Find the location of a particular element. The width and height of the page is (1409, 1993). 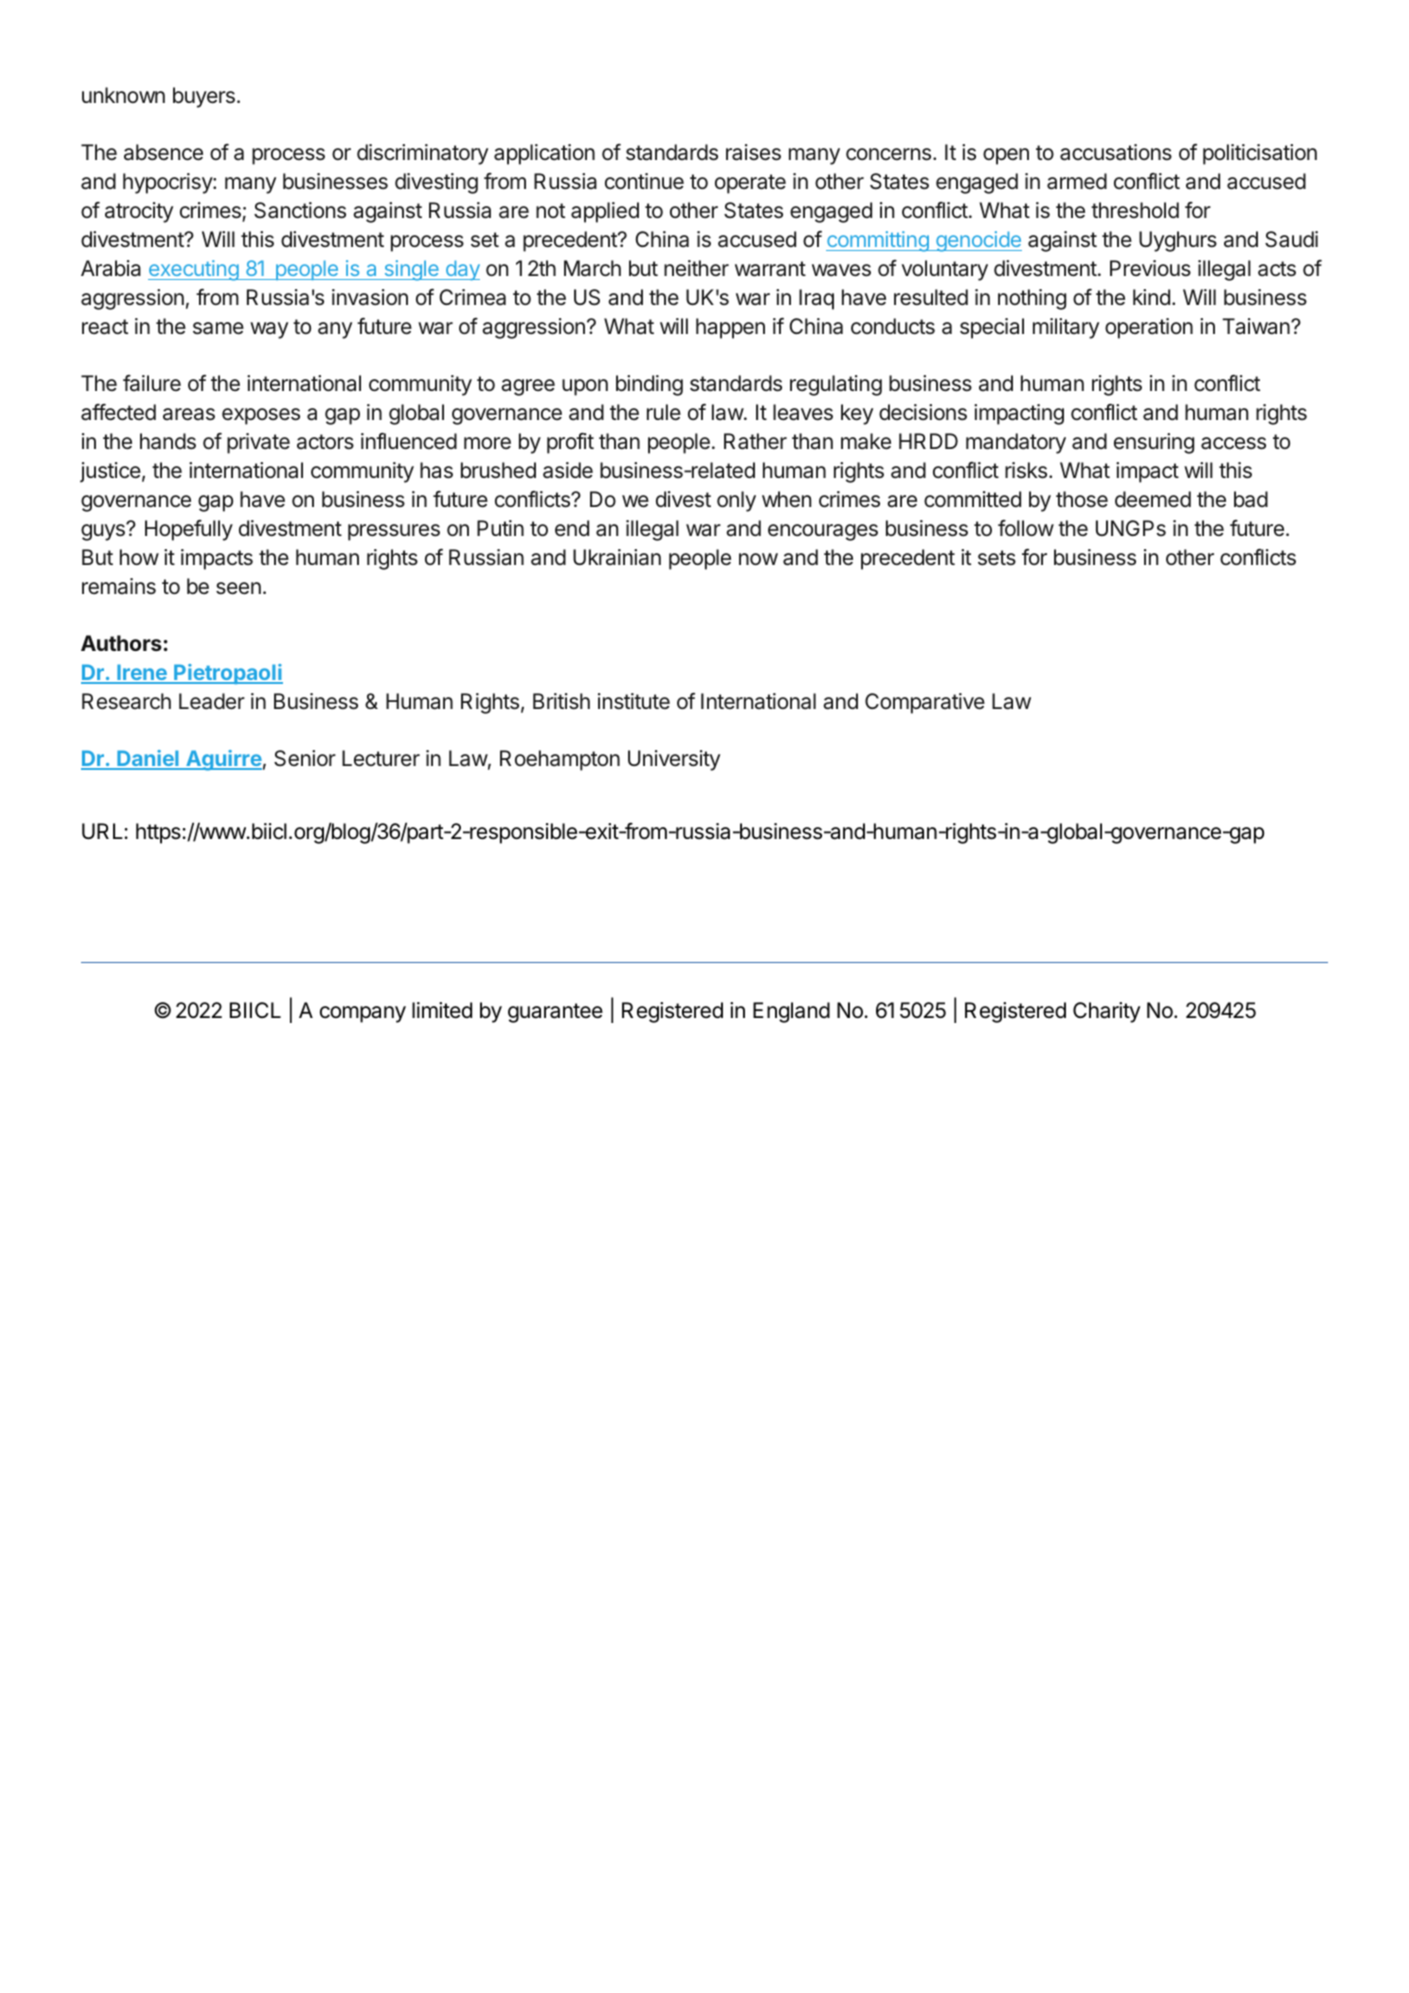

raises is located at coordinates (753, 152).
